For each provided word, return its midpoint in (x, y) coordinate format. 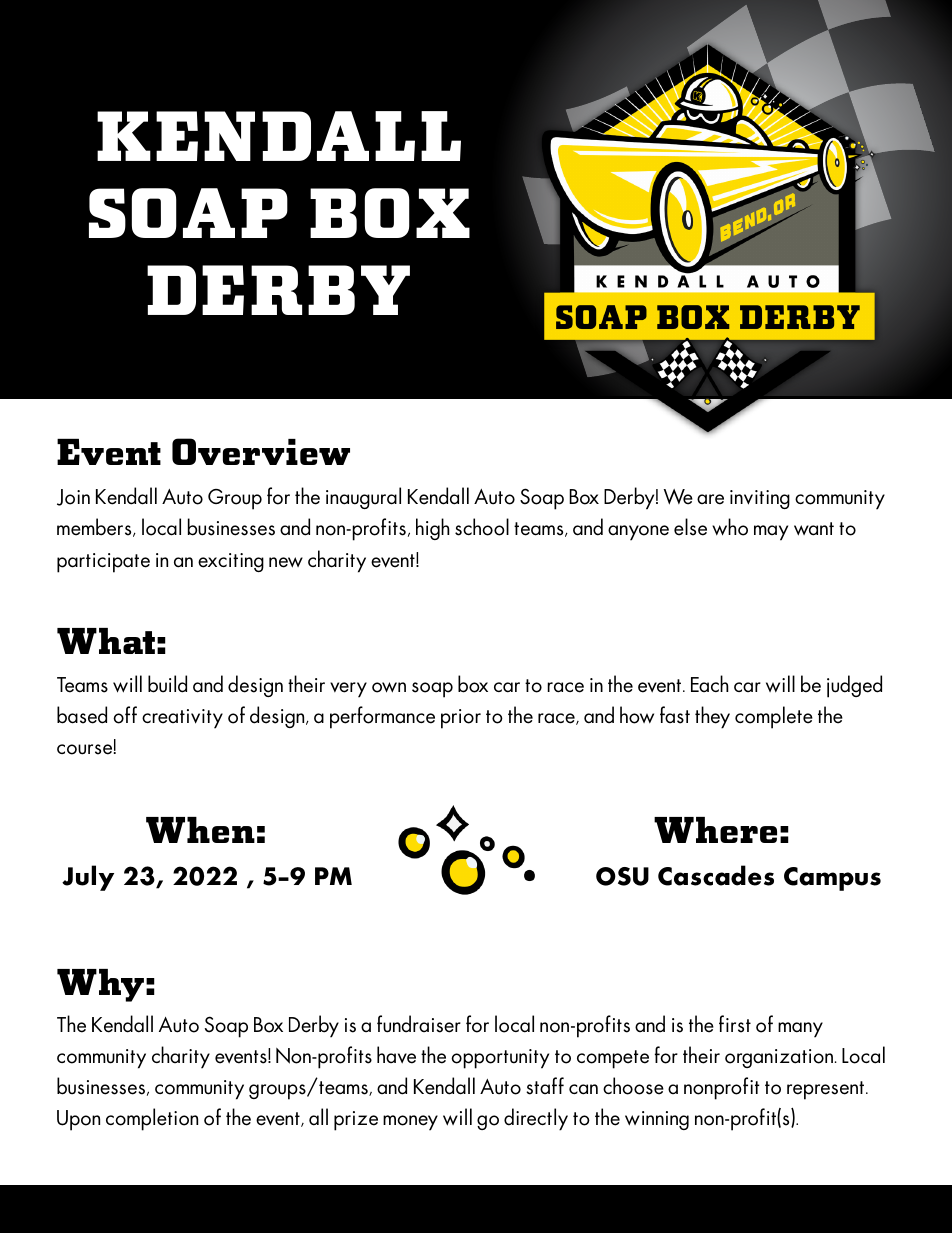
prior (461, 719)
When (200, 830)
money (410, 1123)
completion (152, 1119)
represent (827, 1090)
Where (715, 830)
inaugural (363, 498)
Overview (261, 451)
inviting (760, 499)
